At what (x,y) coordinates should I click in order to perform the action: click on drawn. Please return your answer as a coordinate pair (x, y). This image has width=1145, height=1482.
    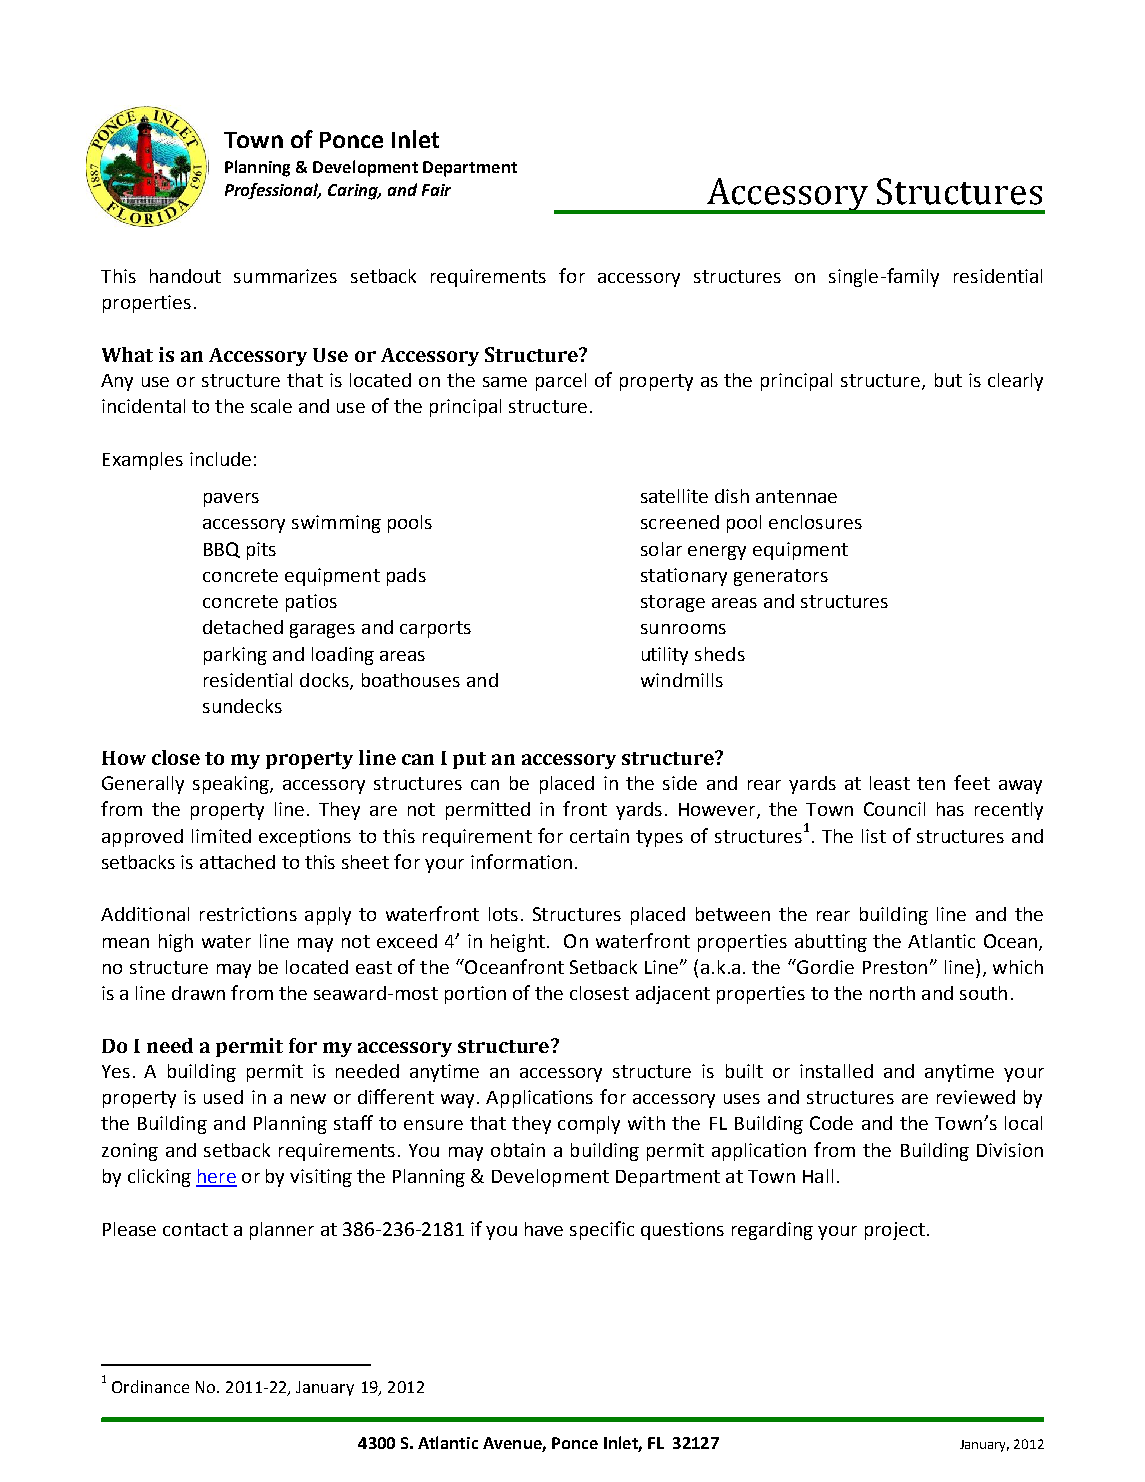
    Looking at the image, I should click on (198, 993).
